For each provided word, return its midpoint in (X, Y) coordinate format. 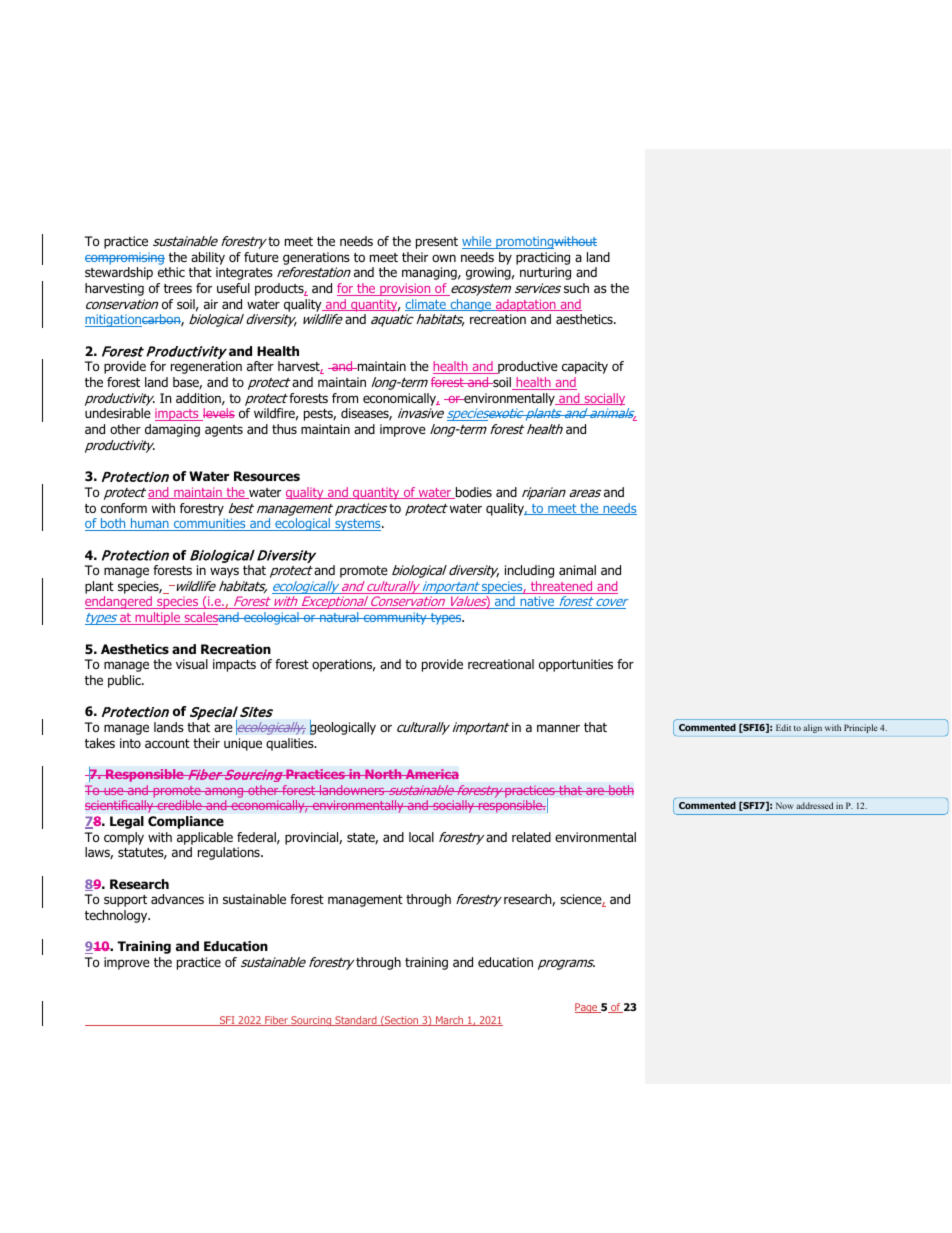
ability (208, 258)
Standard (356, 1021)
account (167, 743)
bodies (472, 493)
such (576, 288)
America (431, 774)
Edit (783, 727)
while (478, 242)
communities (209, 524)
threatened (561, 587)
